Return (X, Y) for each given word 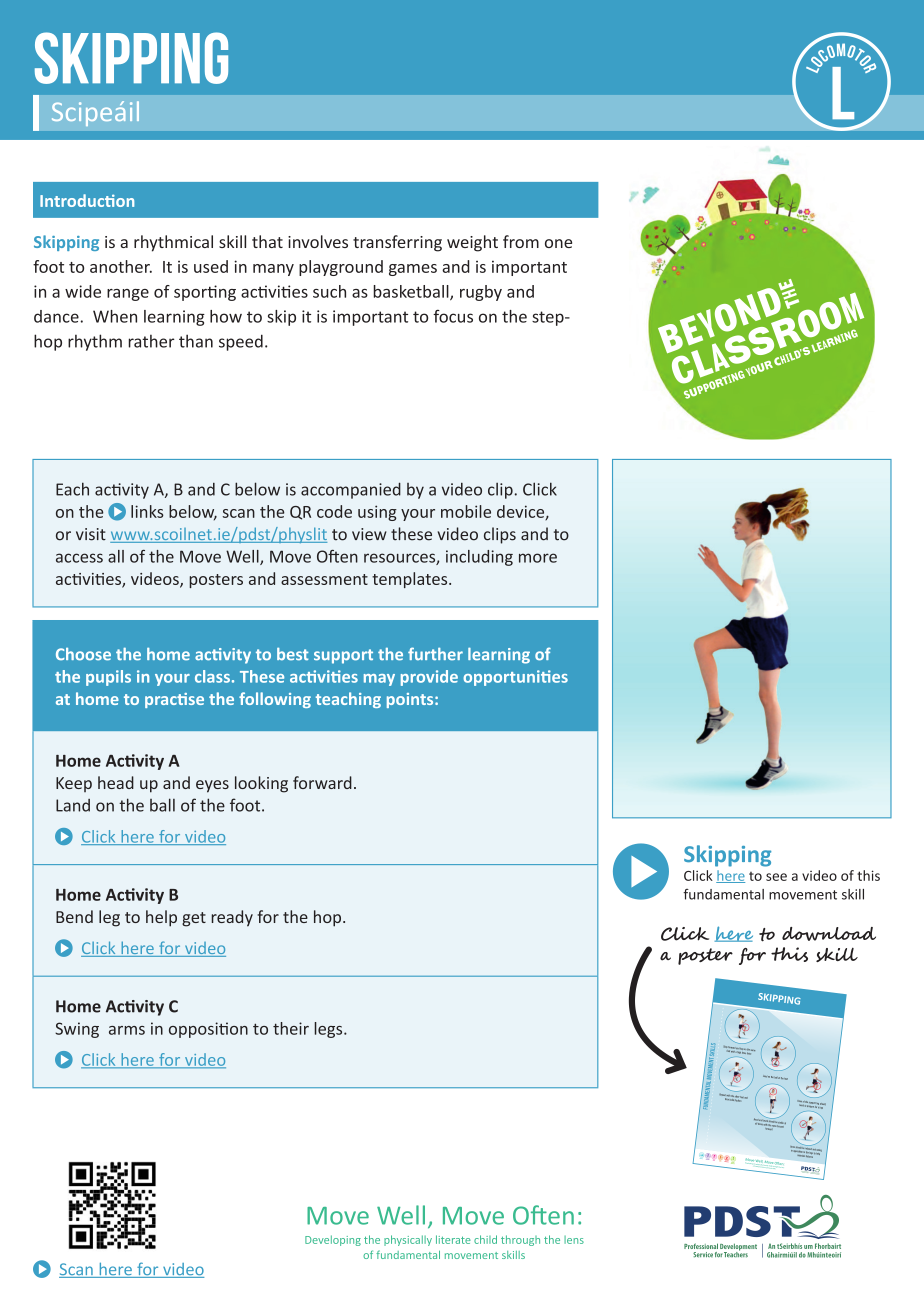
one (558, 243)
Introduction (87, 200)
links (147, 511)
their (291, 1028)
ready (232, 918)
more (538, 558)
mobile (466, 511)
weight (472, 243)
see (776, 877)
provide (429, 678)
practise (174, 700)
